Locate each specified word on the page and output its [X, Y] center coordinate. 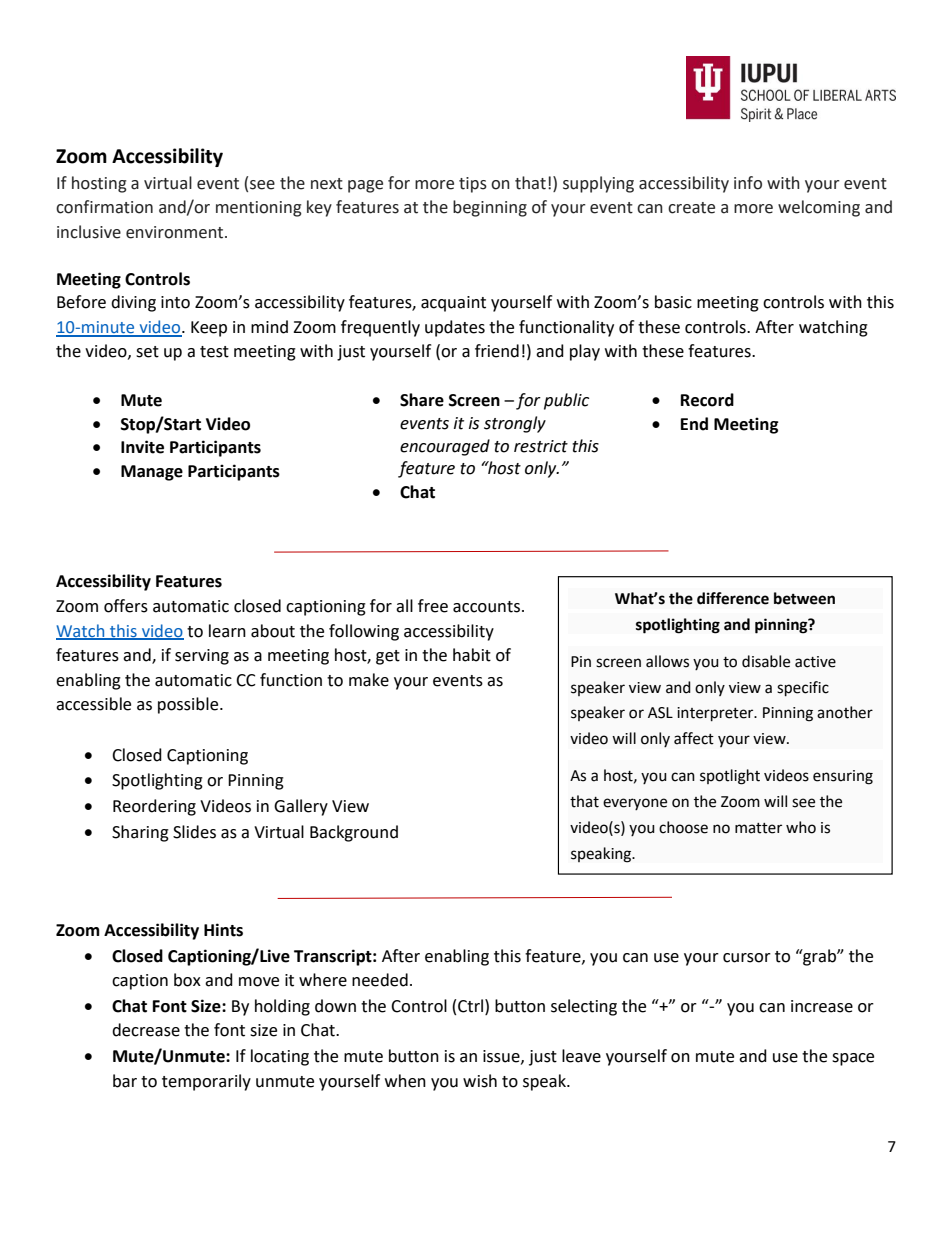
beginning [490, 208]
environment [176, 232]
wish [480, 1081]
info [748, 183]
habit [472, 655]
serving [202, 657]
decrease [146, 1030]
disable [766, 661]
